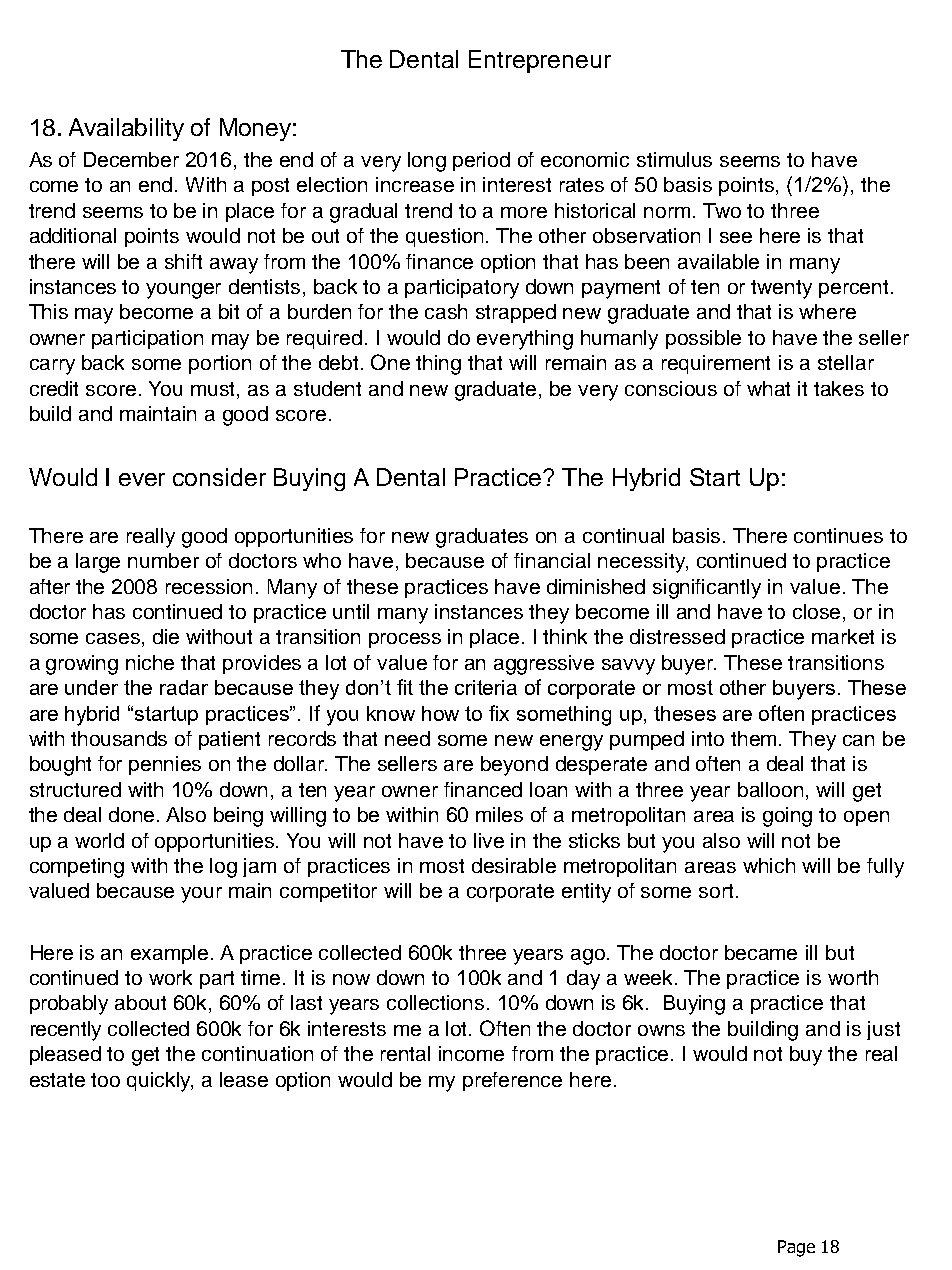 The image size is (952, 1270). Describe the element at coordinates (214, 389) in the screenshot. I see `must` at that location.
